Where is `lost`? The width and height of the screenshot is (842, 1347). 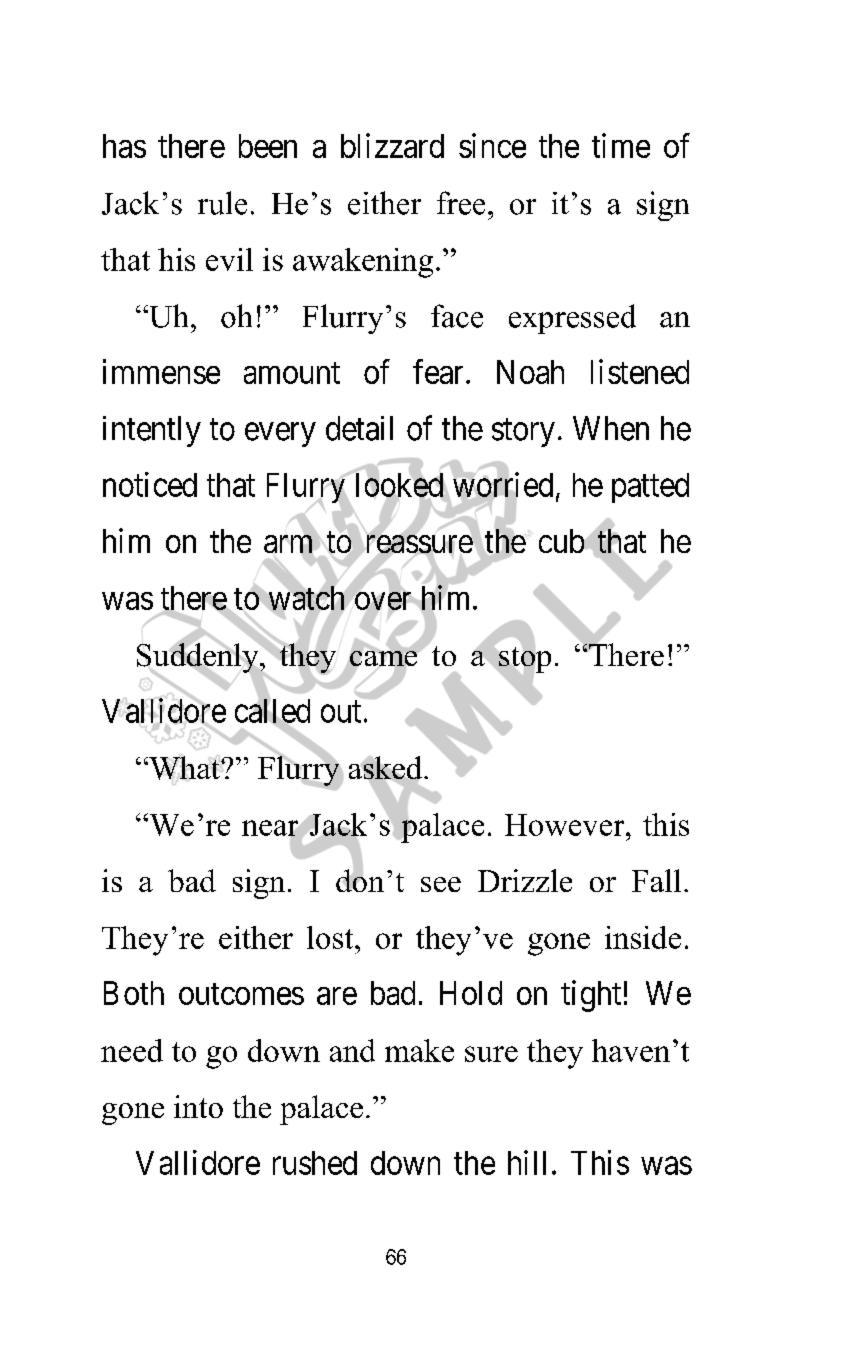
lost is located at coordinates (331, 937).
